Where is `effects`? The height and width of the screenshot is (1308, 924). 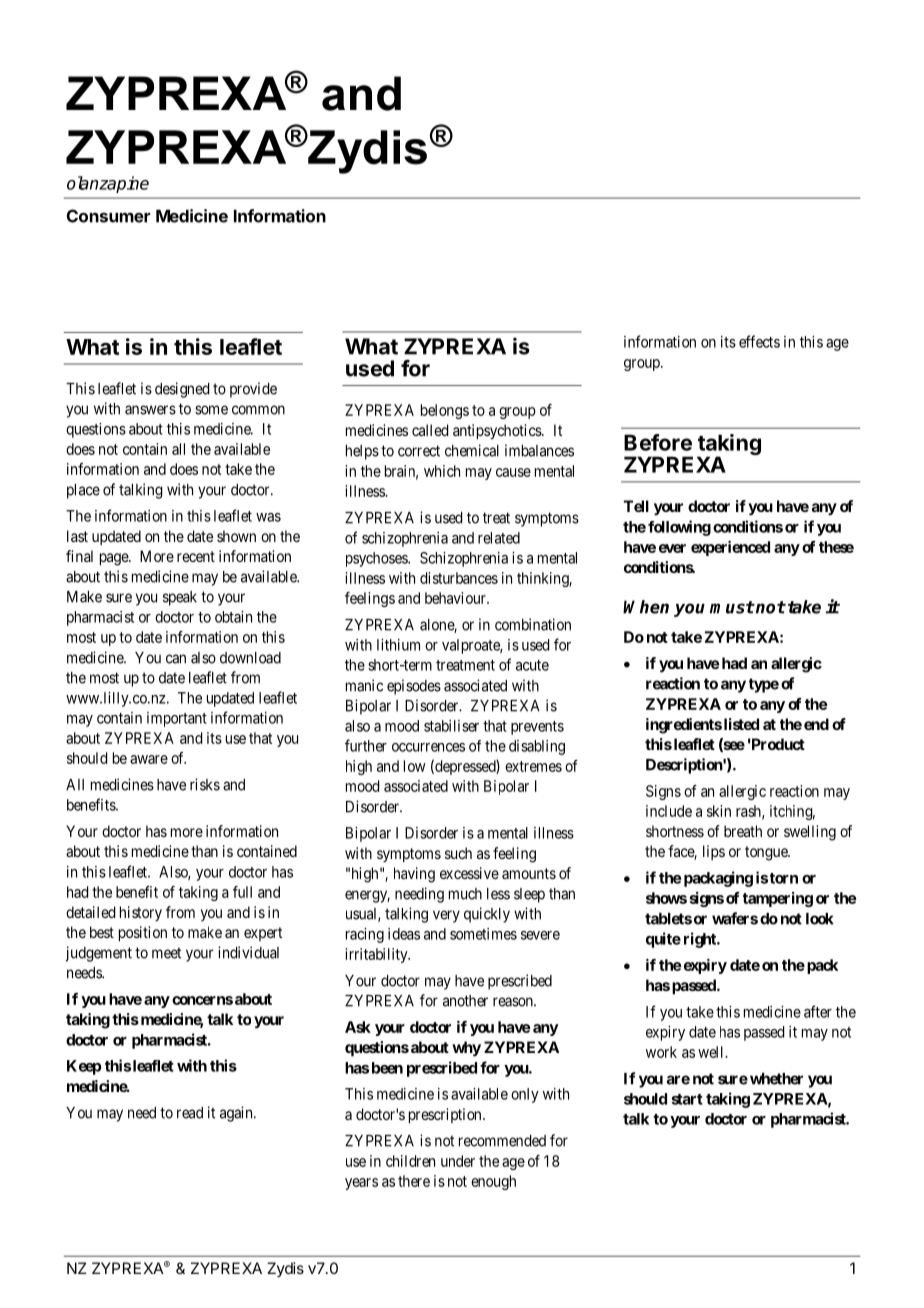 effects is located at coordinates (759, 341).
